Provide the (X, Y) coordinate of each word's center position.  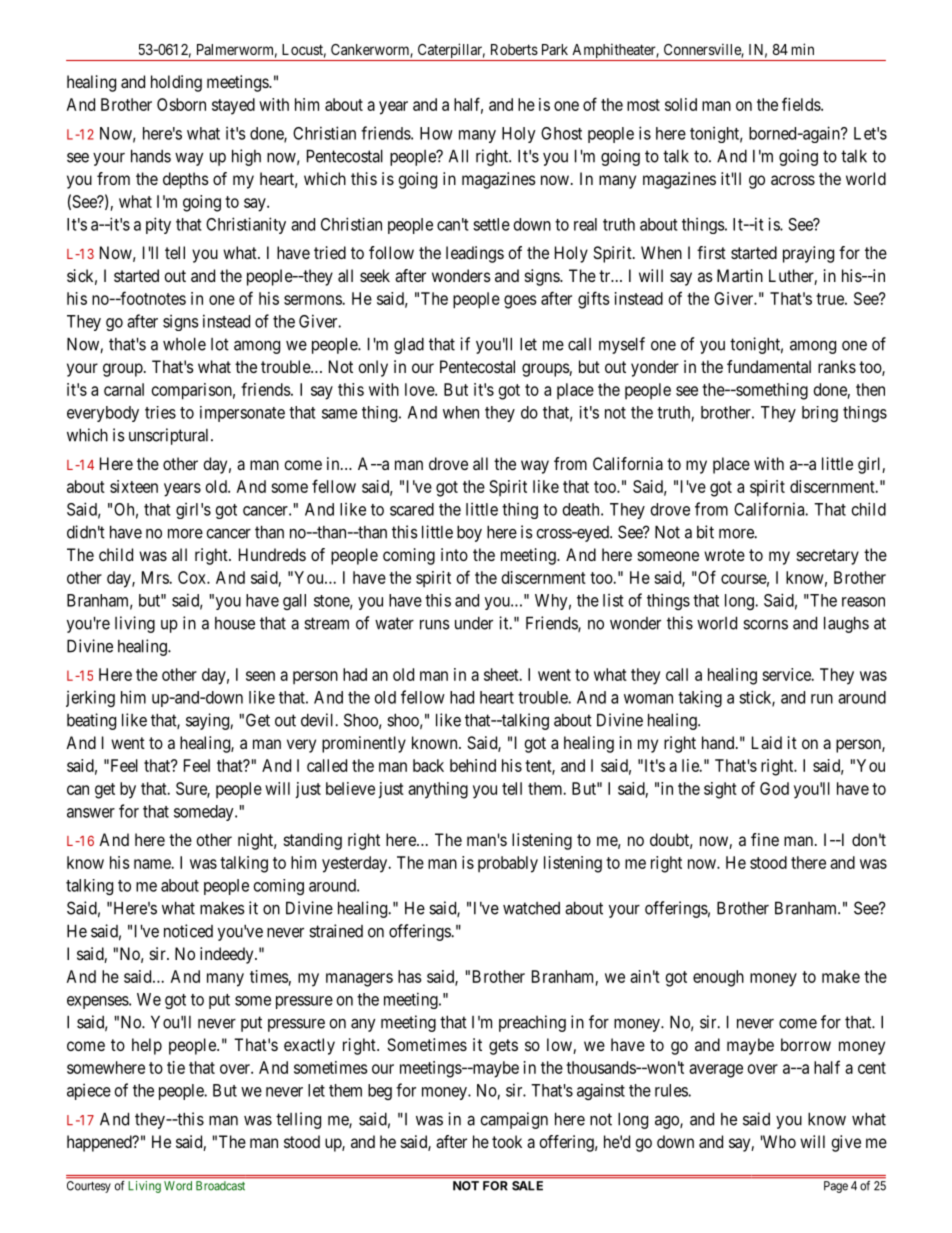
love (420, 389)
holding (176, 83)
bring (820, 414)
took (507, 1141)
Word (178, 1185)
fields (802, 104)
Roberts (514, 49)
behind (473, 765)
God (774, 788)
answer (91, 813)
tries (160, 412)
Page (836, 1187)
